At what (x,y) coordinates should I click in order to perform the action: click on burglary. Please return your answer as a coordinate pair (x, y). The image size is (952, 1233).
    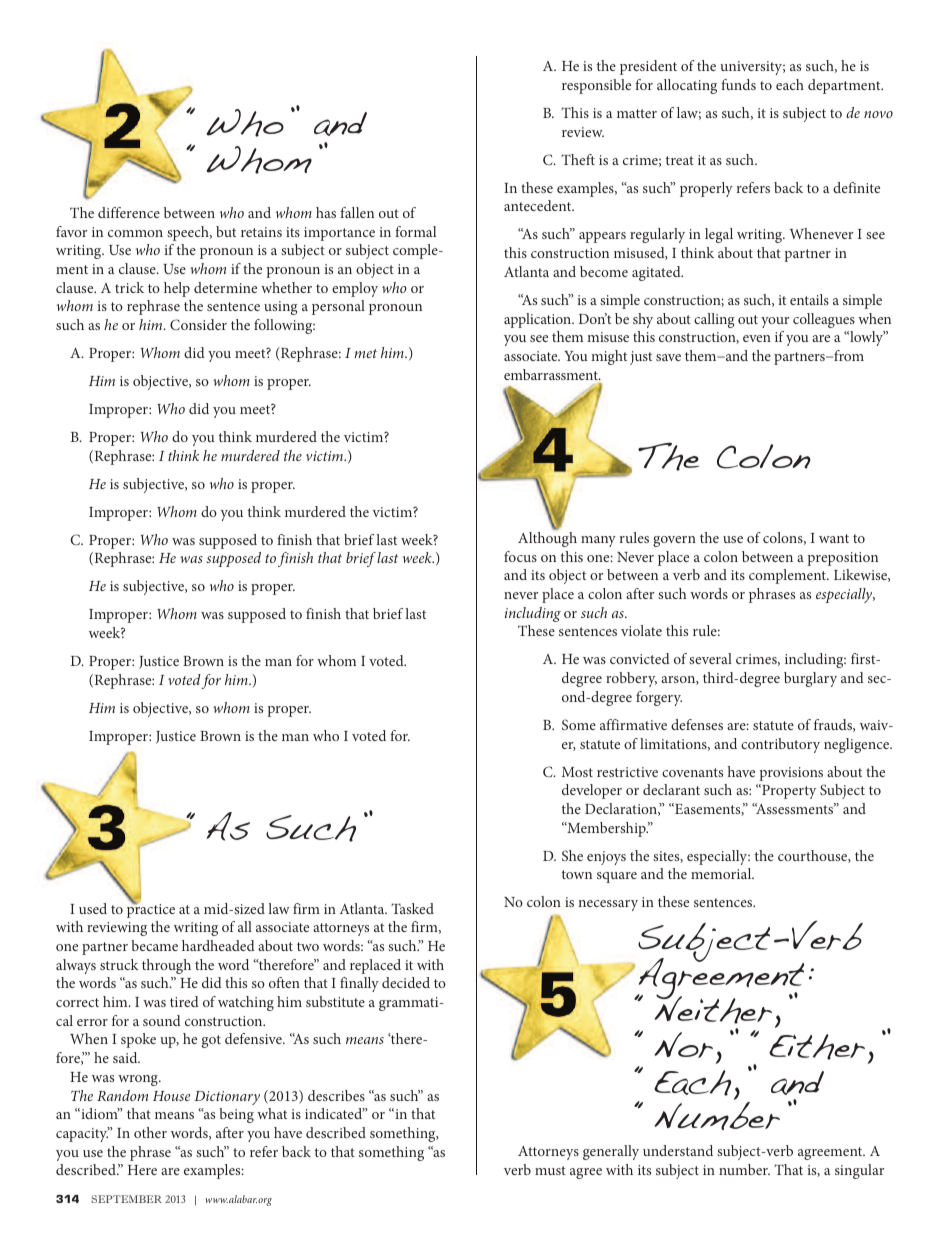
    Looking at the image, I should click on (810, 679).
